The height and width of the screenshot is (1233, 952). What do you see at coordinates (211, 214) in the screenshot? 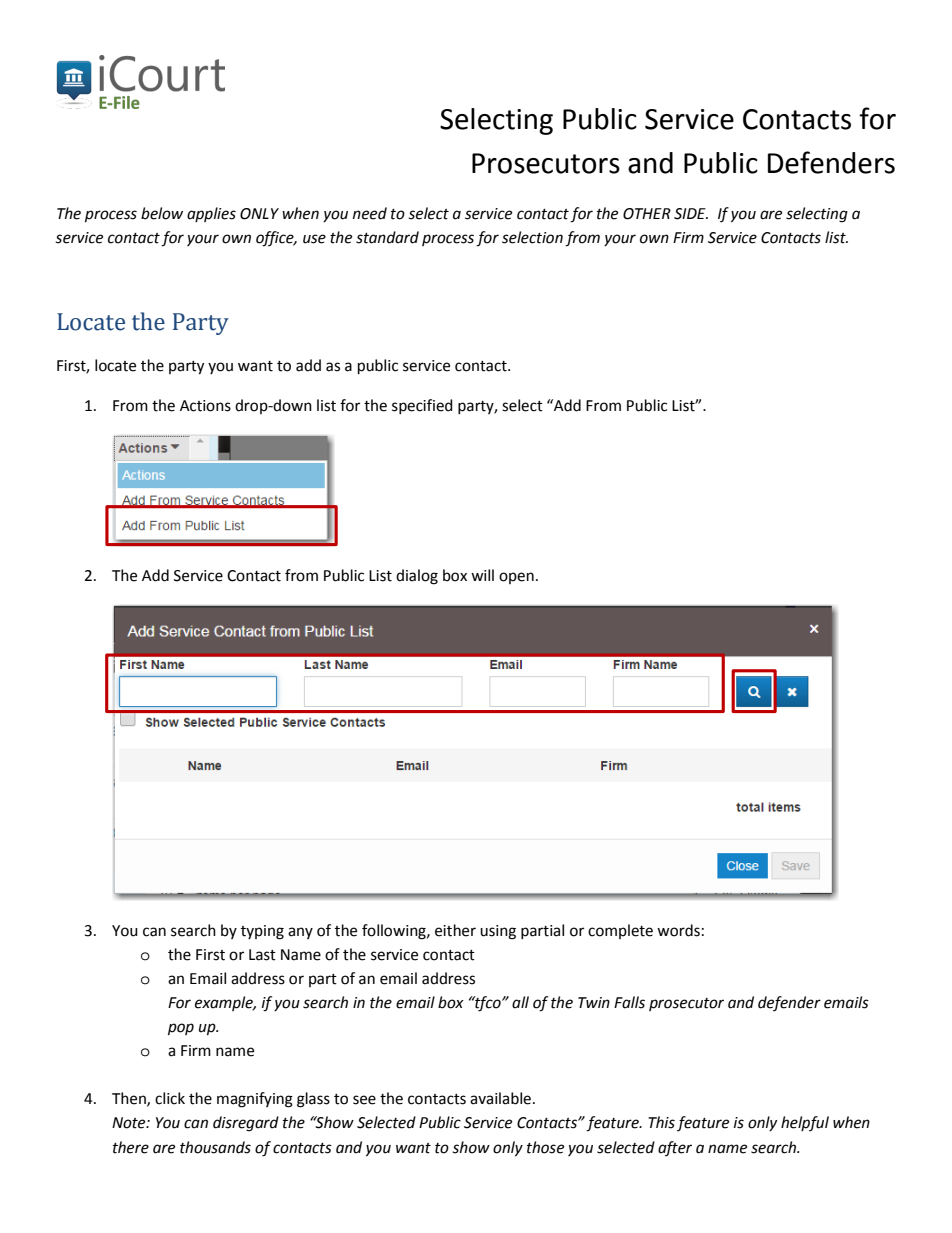
I see `applies` at bounding box center [211, 214].
